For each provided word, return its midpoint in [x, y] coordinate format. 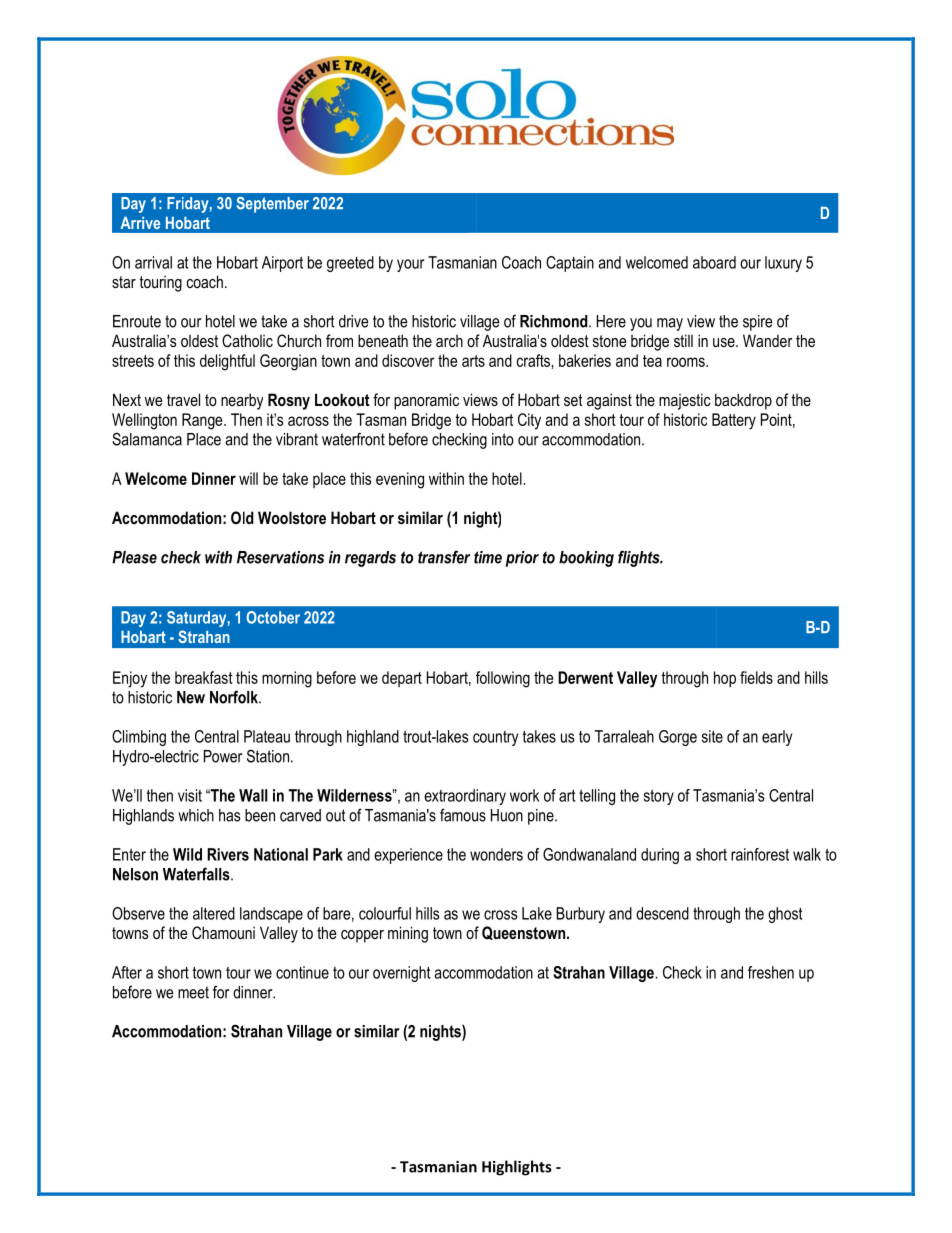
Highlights [517, 1168]
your [410, 265]
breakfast [204, 677]
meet [193, 992]
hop [725, 679]
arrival [153, 262]
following [503, 679]
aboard [714, 262]
